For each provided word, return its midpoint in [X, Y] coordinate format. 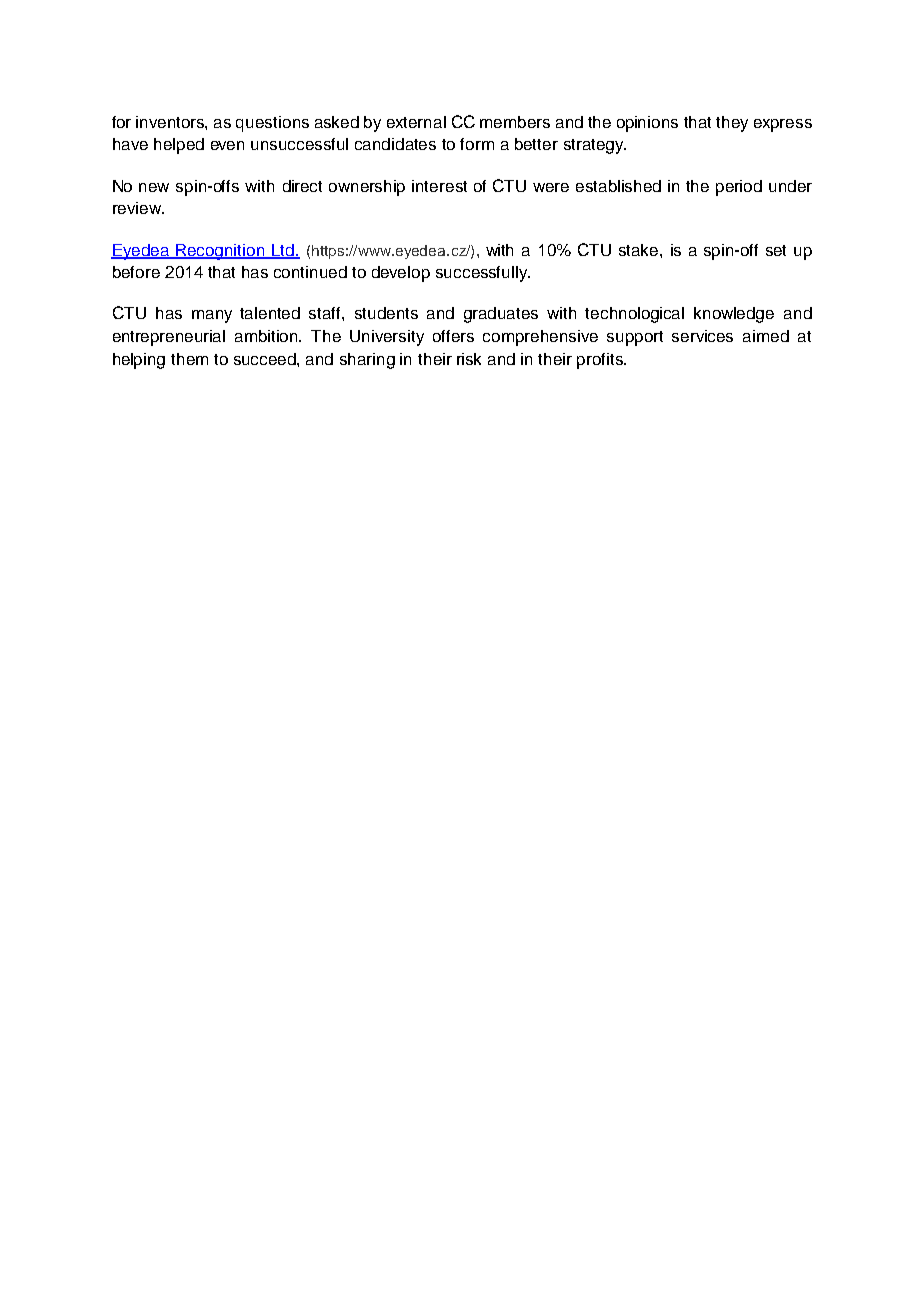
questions [272, 124]
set [776, 250]
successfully [483, 274]
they [732, 124]
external [416, 122]
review [138, 208]
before [136, 272]
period [739, 188]
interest [439, 186]
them [189, 359]
